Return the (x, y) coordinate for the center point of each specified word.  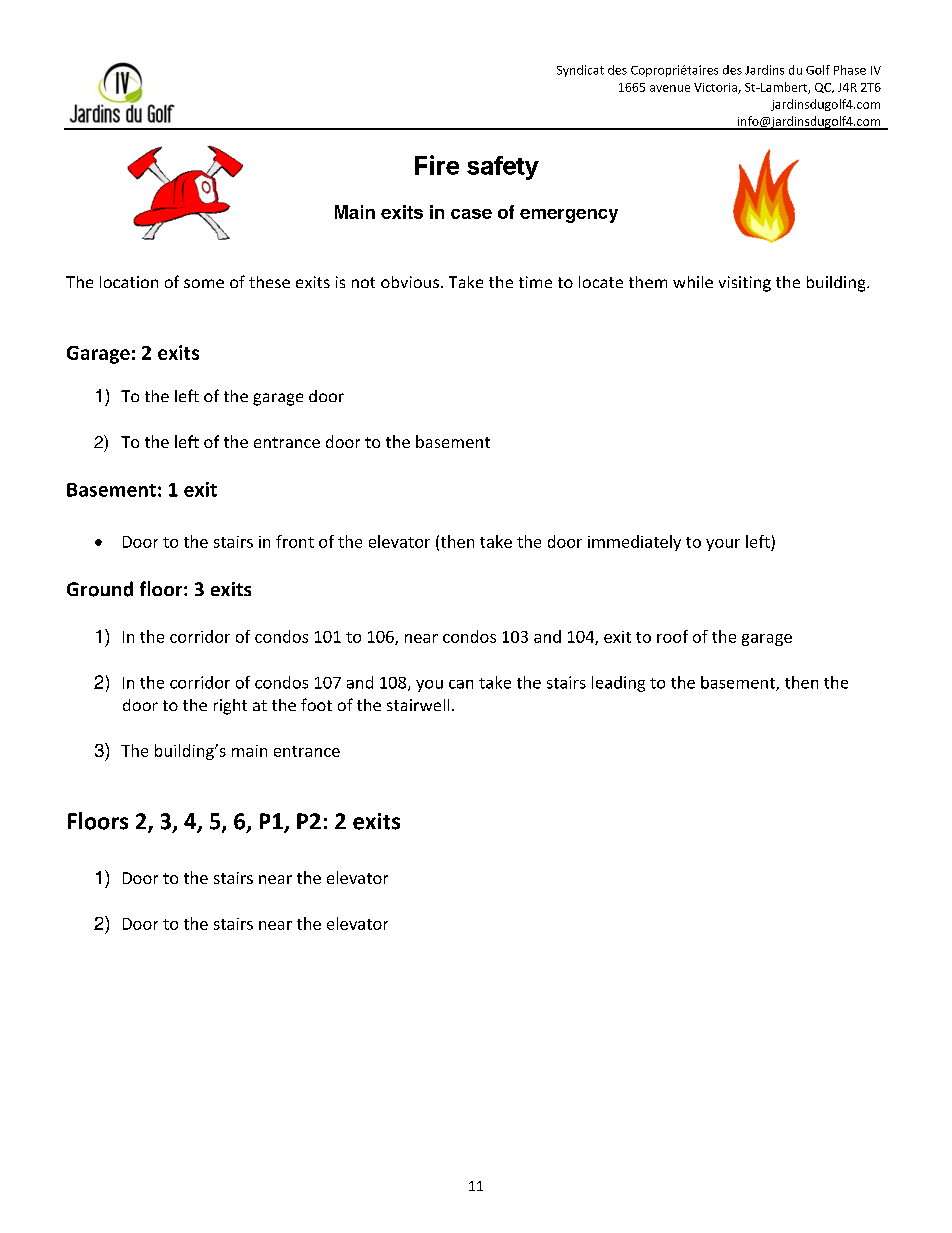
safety (503, 168)
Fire (437, 165)
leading (618, 684)
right (230, 707)
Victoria (716, 88)
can (461, 684)
